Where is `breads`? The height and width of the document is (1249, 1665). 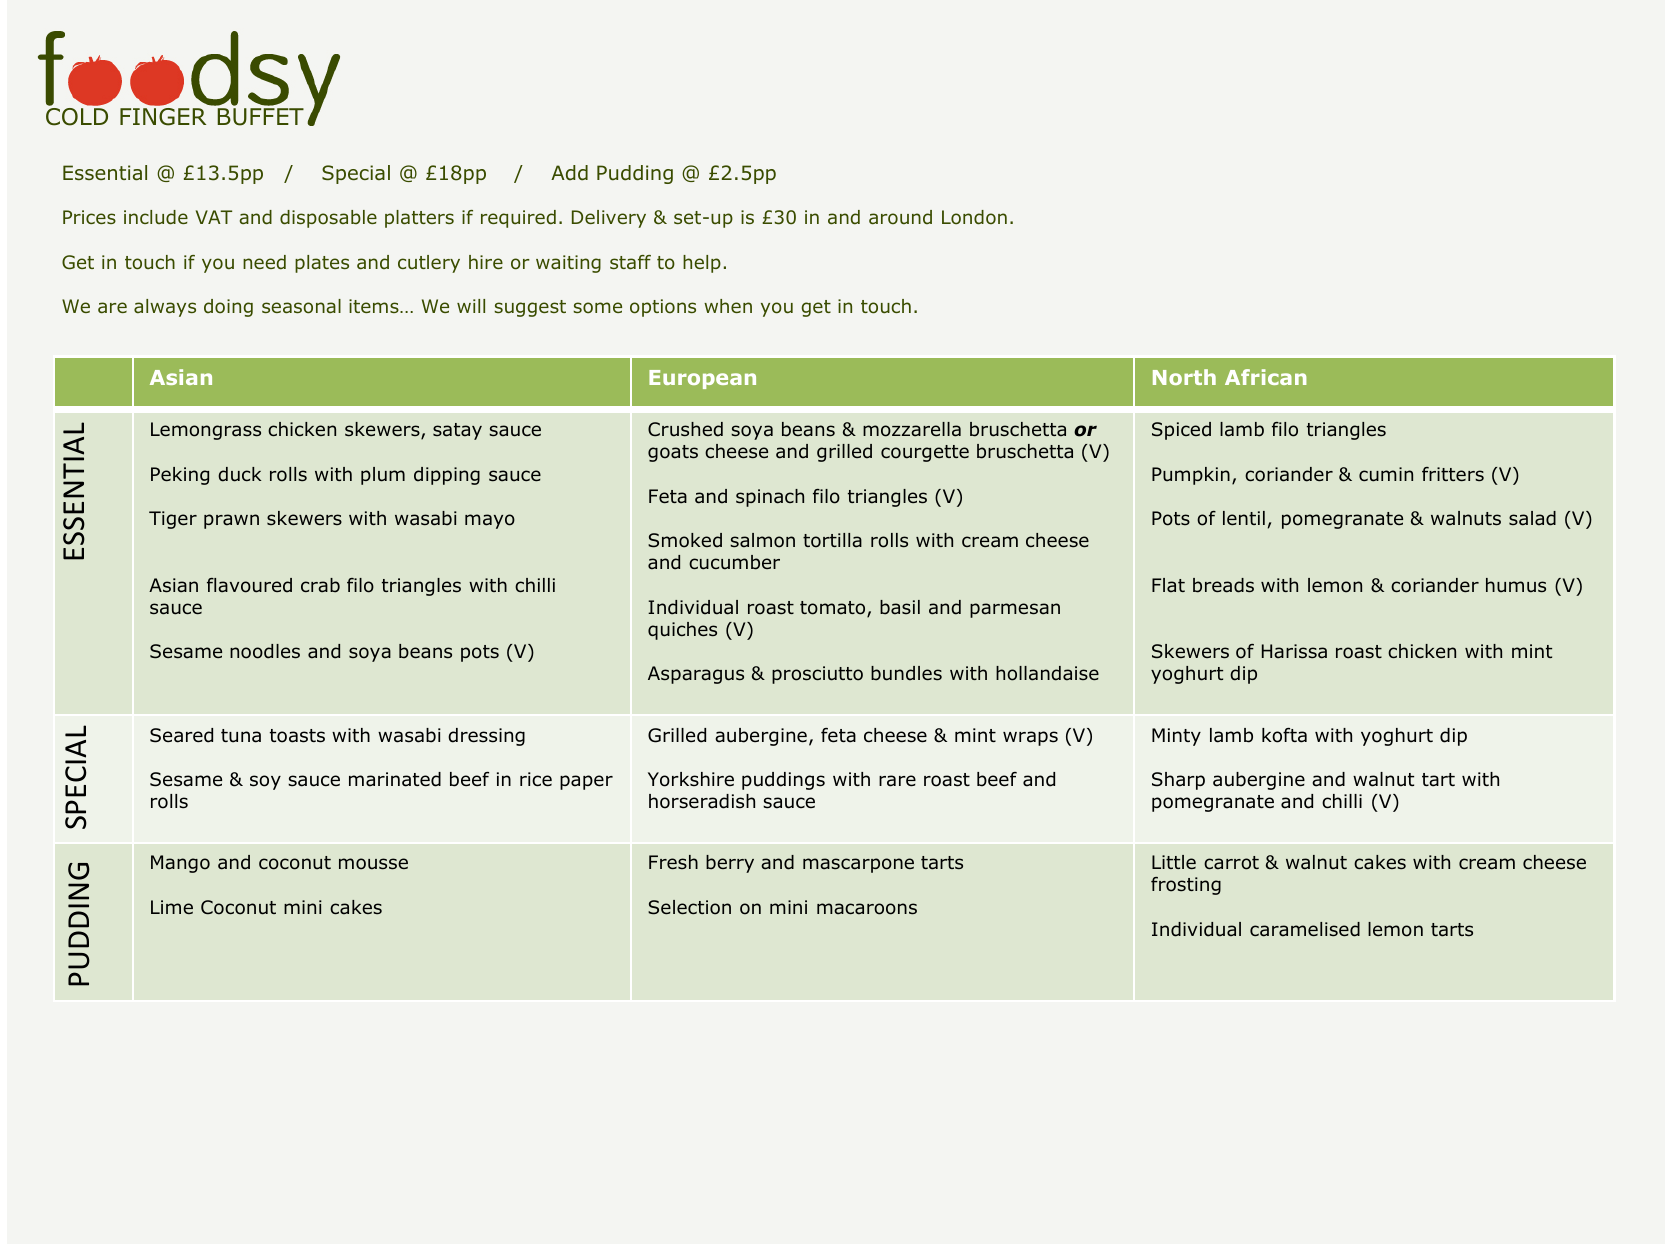
breads is located at coordinates (1223, 585).
